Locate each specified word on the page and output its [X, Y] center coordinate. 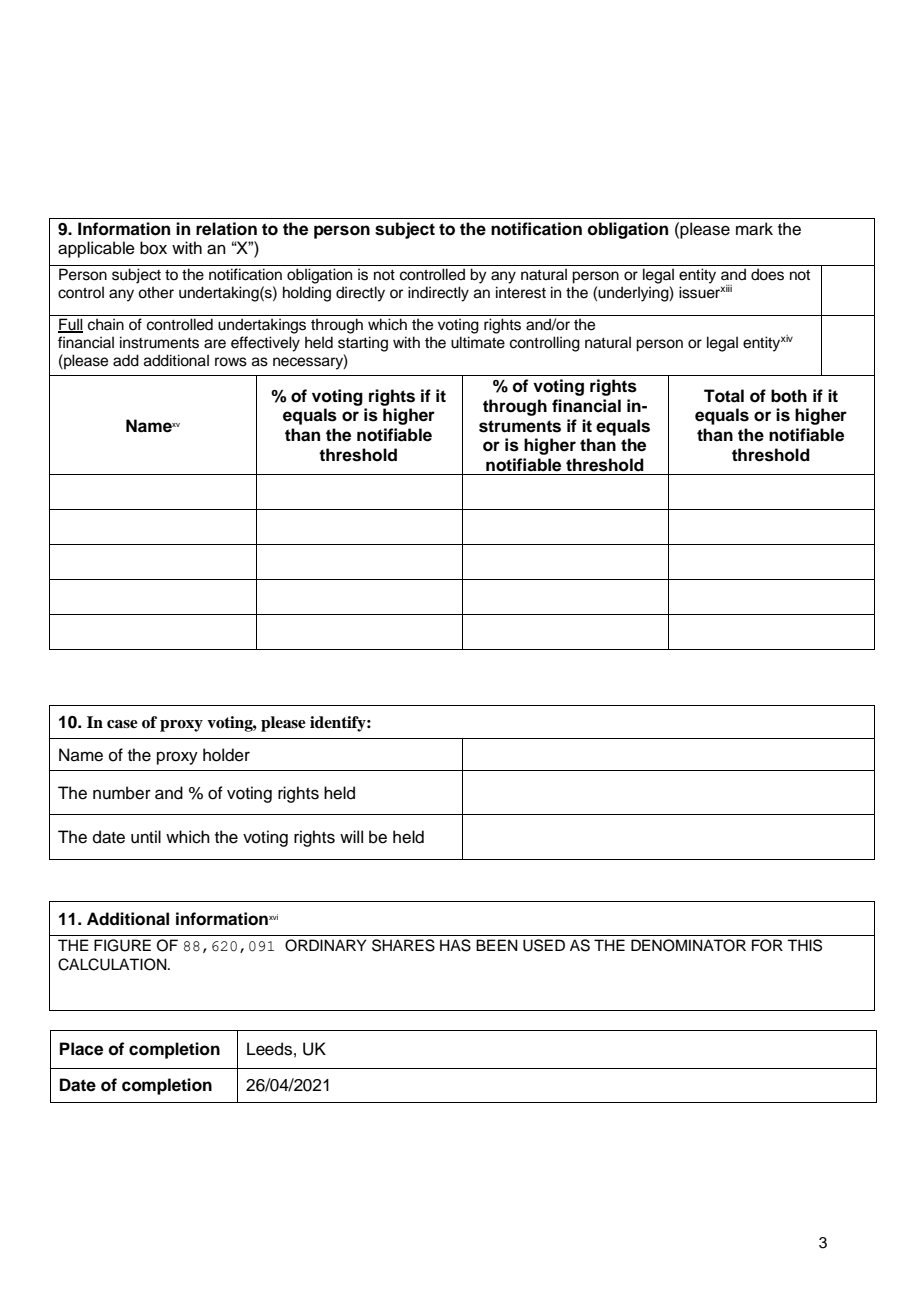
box [153, 248]
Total [724, 396]
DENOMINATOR [688, 945]
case [122, 724]
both [789, 396]
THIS [804, 945]
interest [521, 292]
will [351, 836]
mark [754, 229]
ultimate [478, 342]
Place [81, 1049]
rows [231, 362]
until [146, 837]
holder [226, 755]
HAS [455, 945]
